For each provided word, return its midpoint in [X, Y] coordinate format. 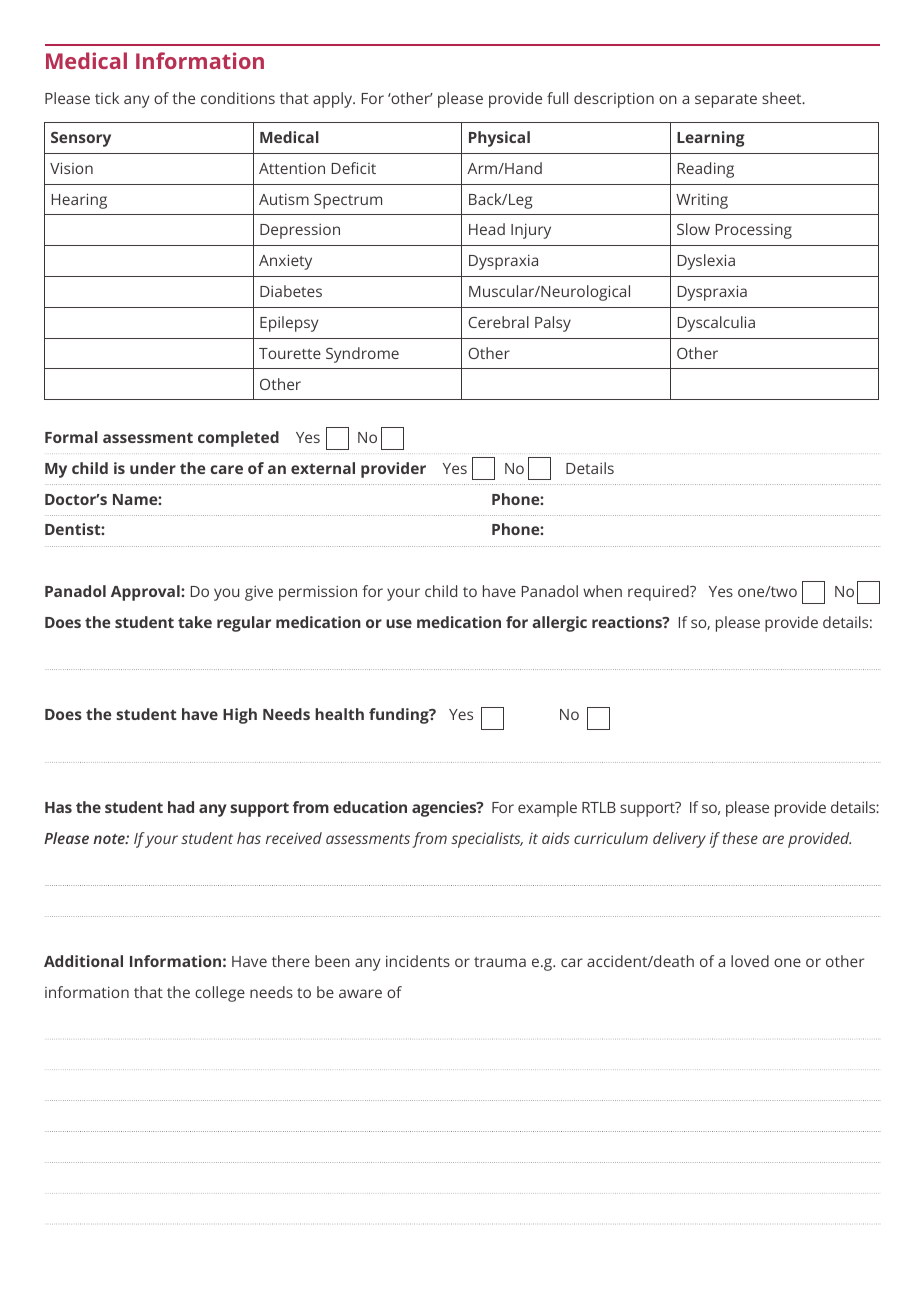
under [153, 468]
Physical [499, 139]
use [399, 623]
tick [107, 98]
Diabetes [291, 291]
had [181, 807]
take [195, 622]
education [370, 807]
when [602, 591]
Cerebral [498, 322]
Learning [711, 139]
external [323, 468]
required [659, 593]
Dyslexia [706, 262]
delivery [679, 840]
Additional [83, 961]
